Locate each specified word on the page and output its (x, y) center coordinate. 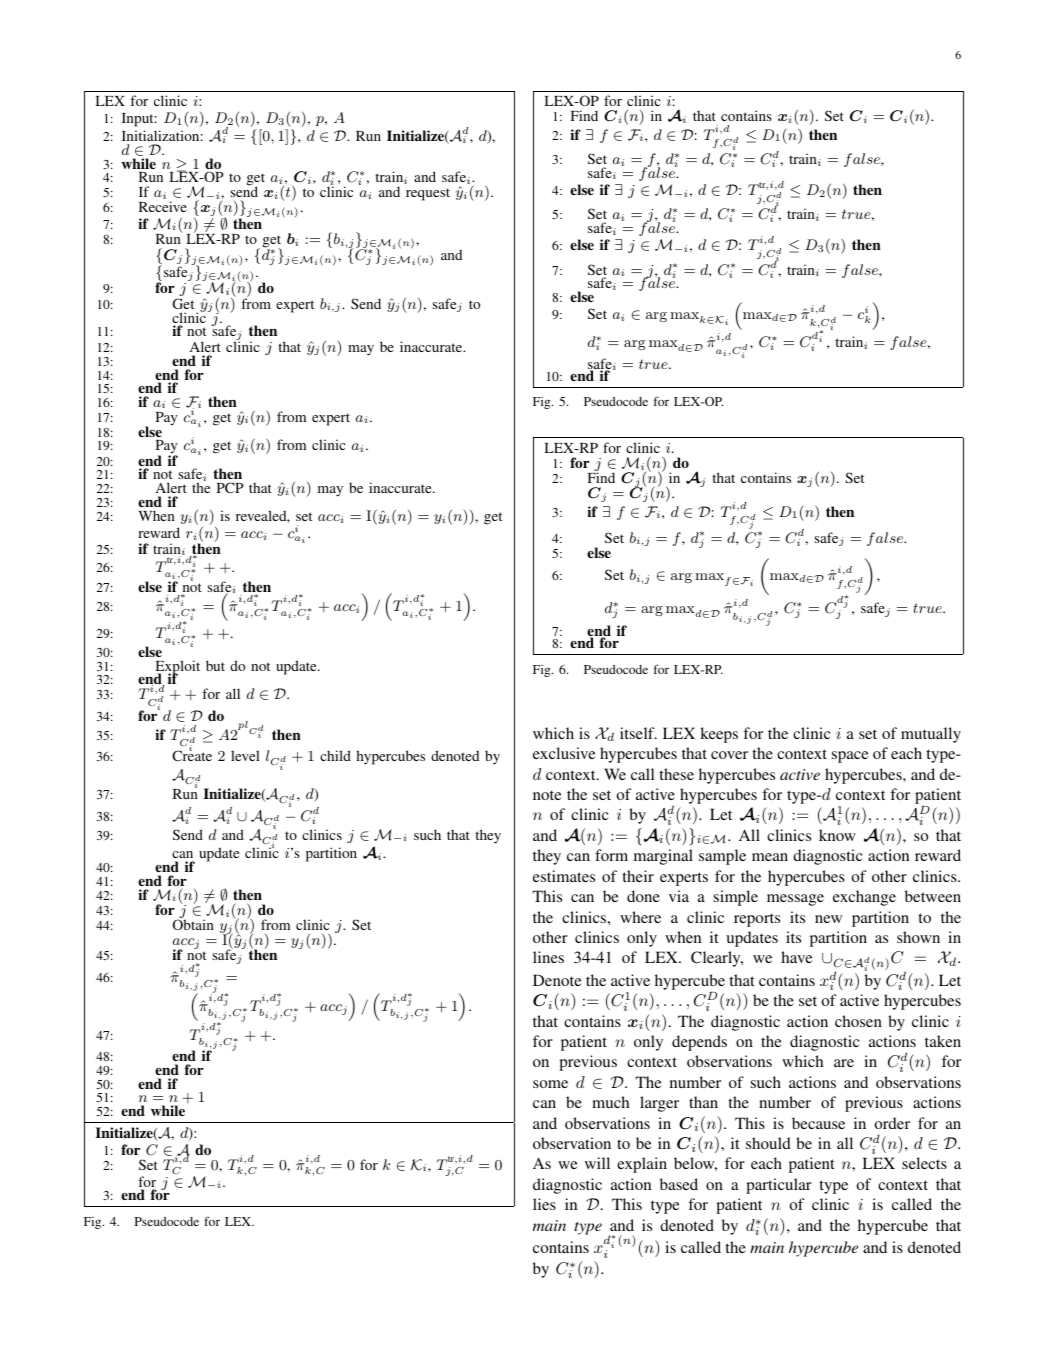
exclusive (564, 753)
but (215, 665)
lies (544, 1204)
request (428, 194)
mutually (931, 735)
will (597, 1163)
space (850, 757)
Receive (163, 206)
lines (548, 957)
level (245, 755)
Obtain (193, 924)
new (828, 919)
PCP (230, 487)
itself (638, 733)
